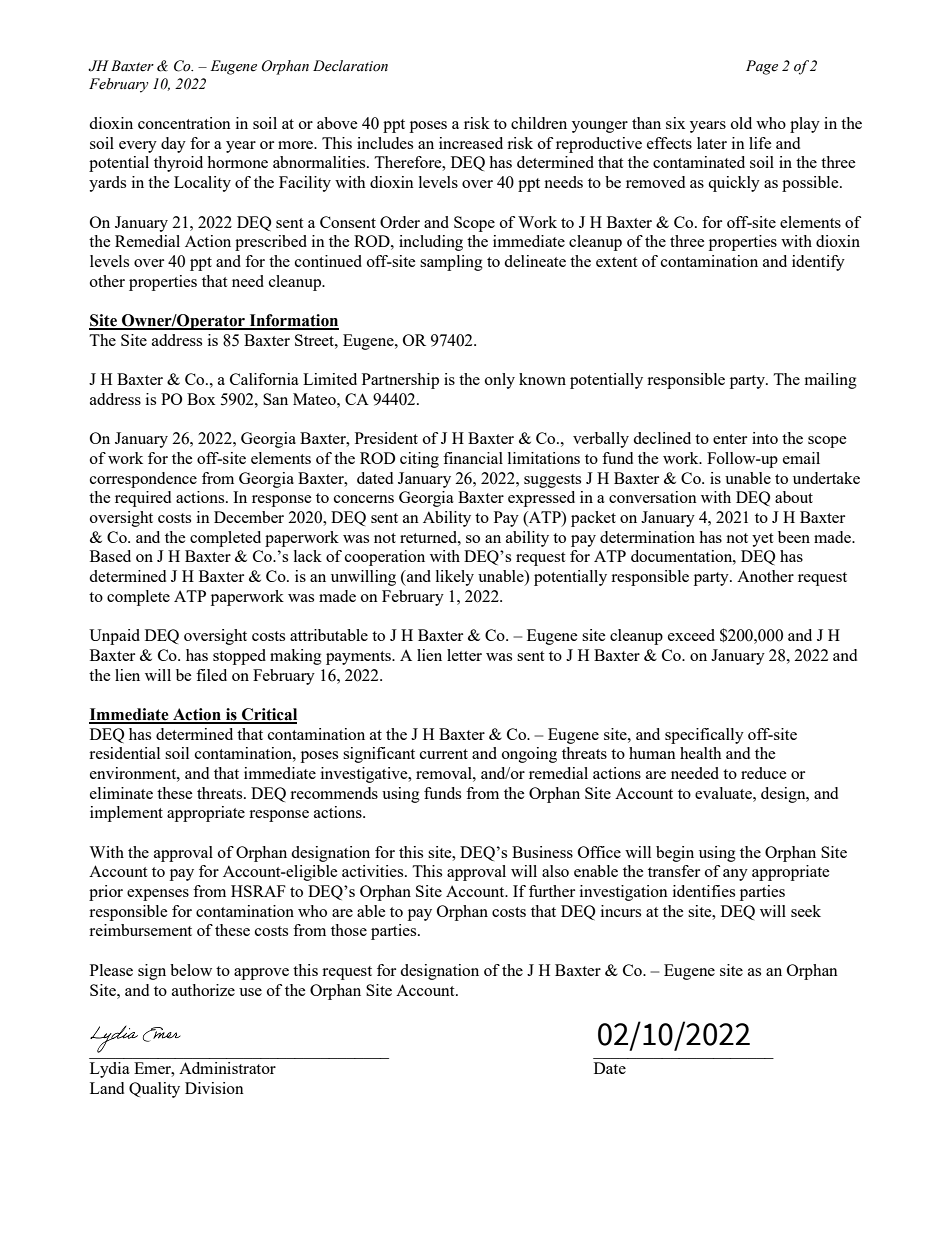  Describe the element at coordinates (455, 578) in the document. I see `likely` at that location.
